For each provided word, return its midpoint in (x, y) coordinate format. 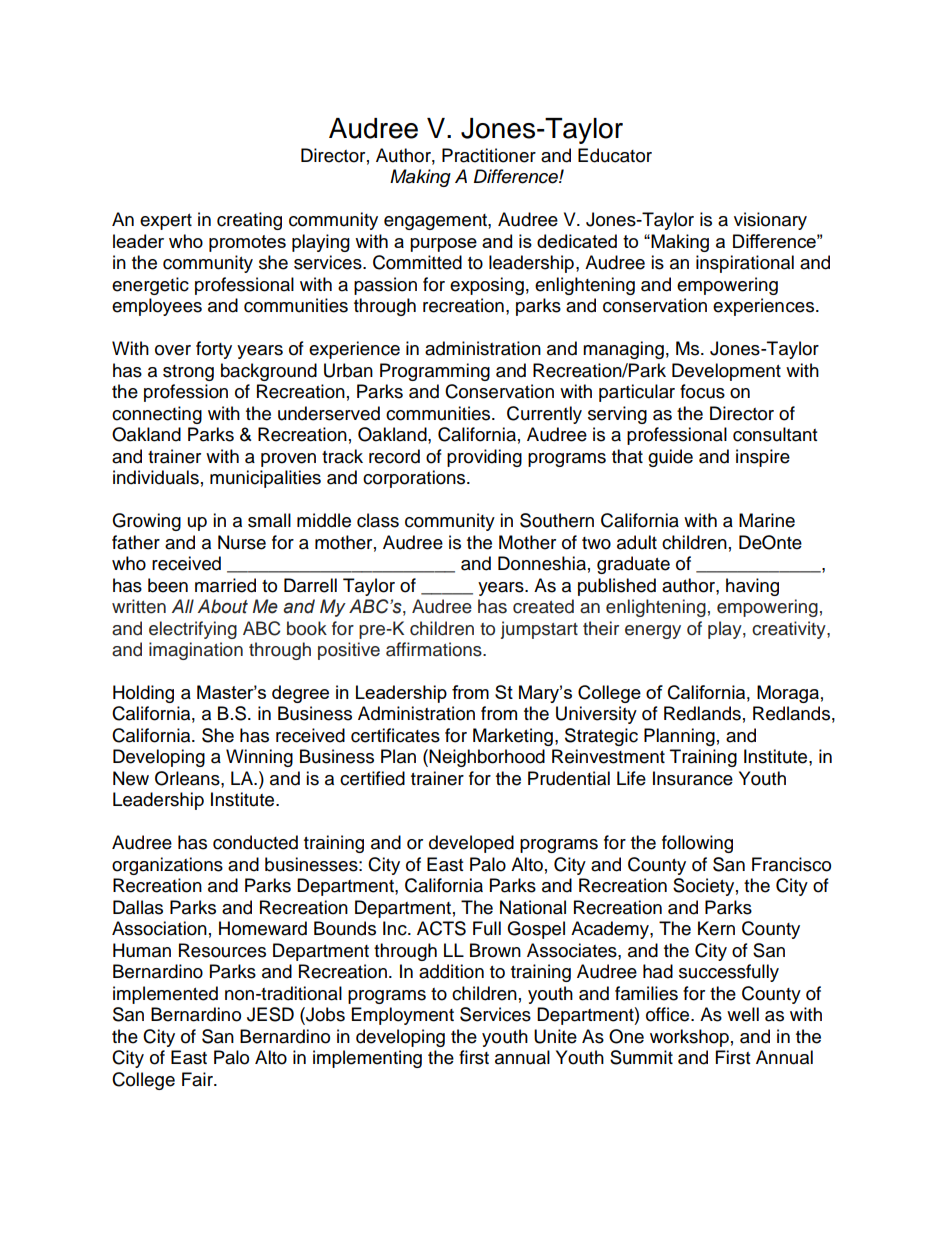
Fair (198, 1079)
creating (249, 221)
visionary (770, 221)
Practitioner (489, 155)
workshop (689, 1038)
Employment (403, 1016)
